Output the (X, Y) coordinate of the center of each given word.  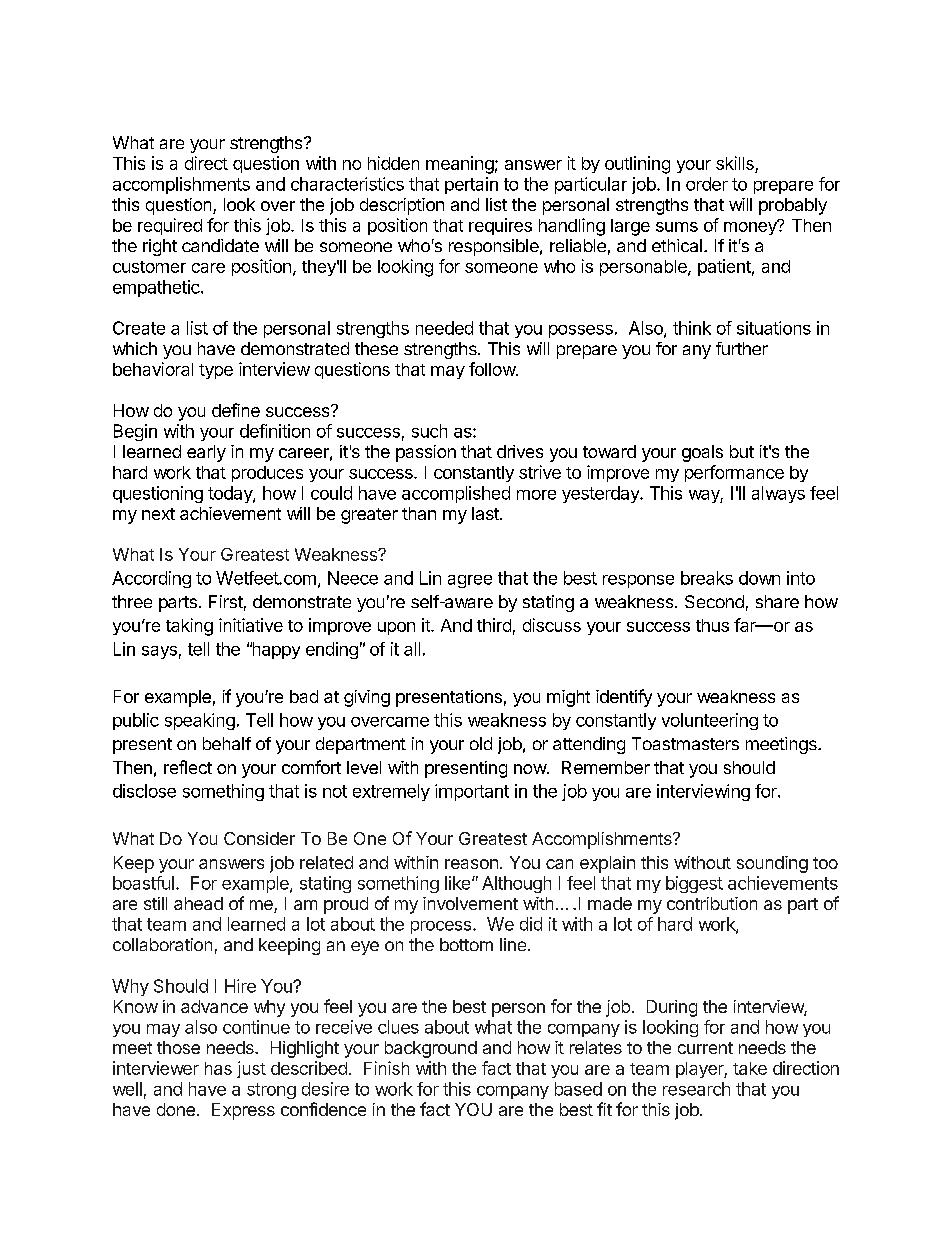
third (494, 625)
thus (712, 625)
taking (189, 627)
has (218, 1068)
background (431, 1049)
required (170, 226)
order (707, 184)
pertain (471, 185)
